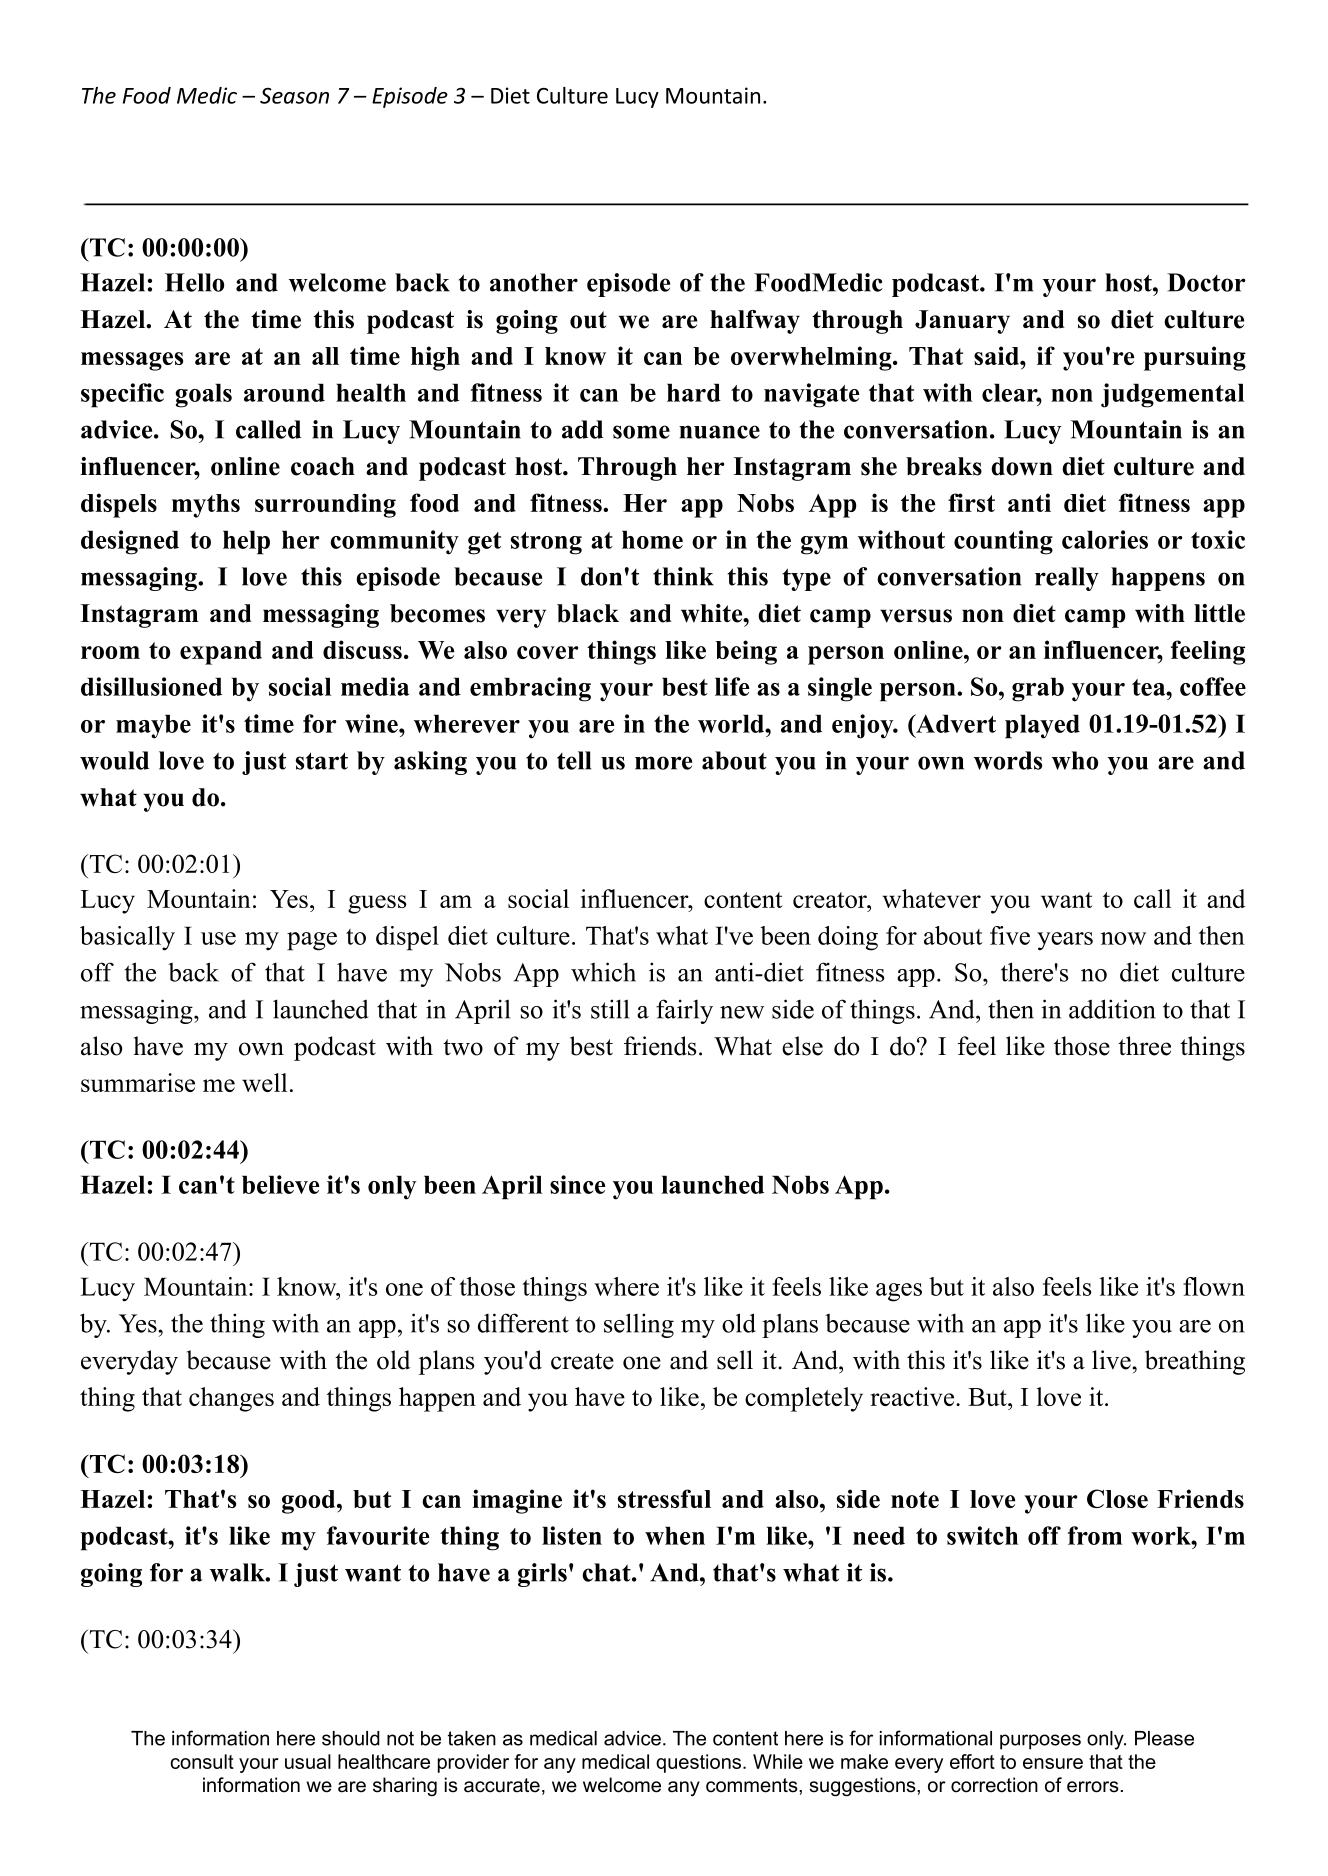 Image resolution: width=1328 pixels, height=1876 pixels. What do you see at coordinates (1214, 1286) in the screenshot?
I see `flown` at bounding box center [1214, 1286].
